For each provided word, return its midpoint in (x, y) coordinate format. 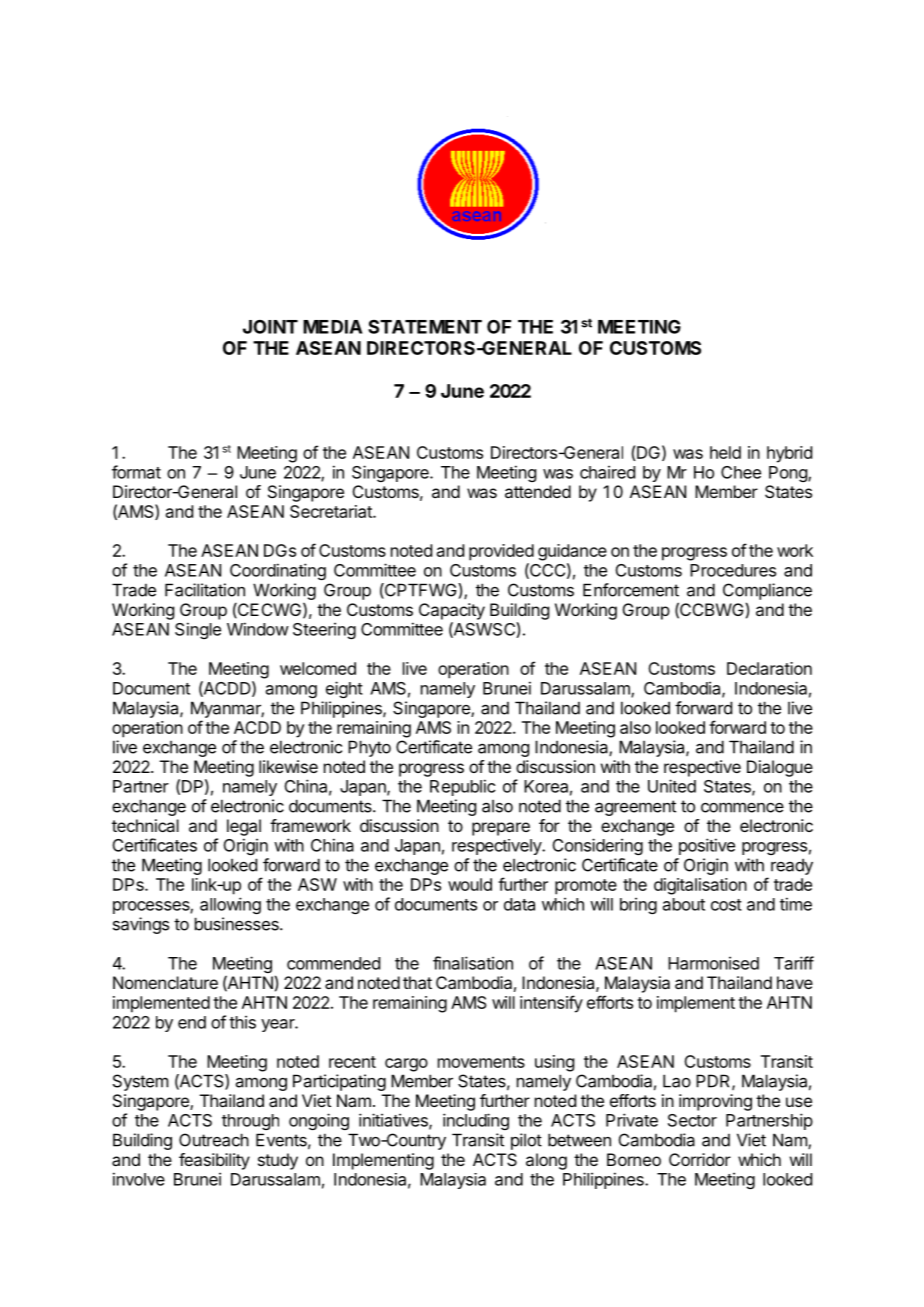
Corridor (700, 1159)
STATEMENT (425, 327)
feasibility (214, 1161)
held (725, 452)
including (476, 1121)
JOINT (270, 327)
